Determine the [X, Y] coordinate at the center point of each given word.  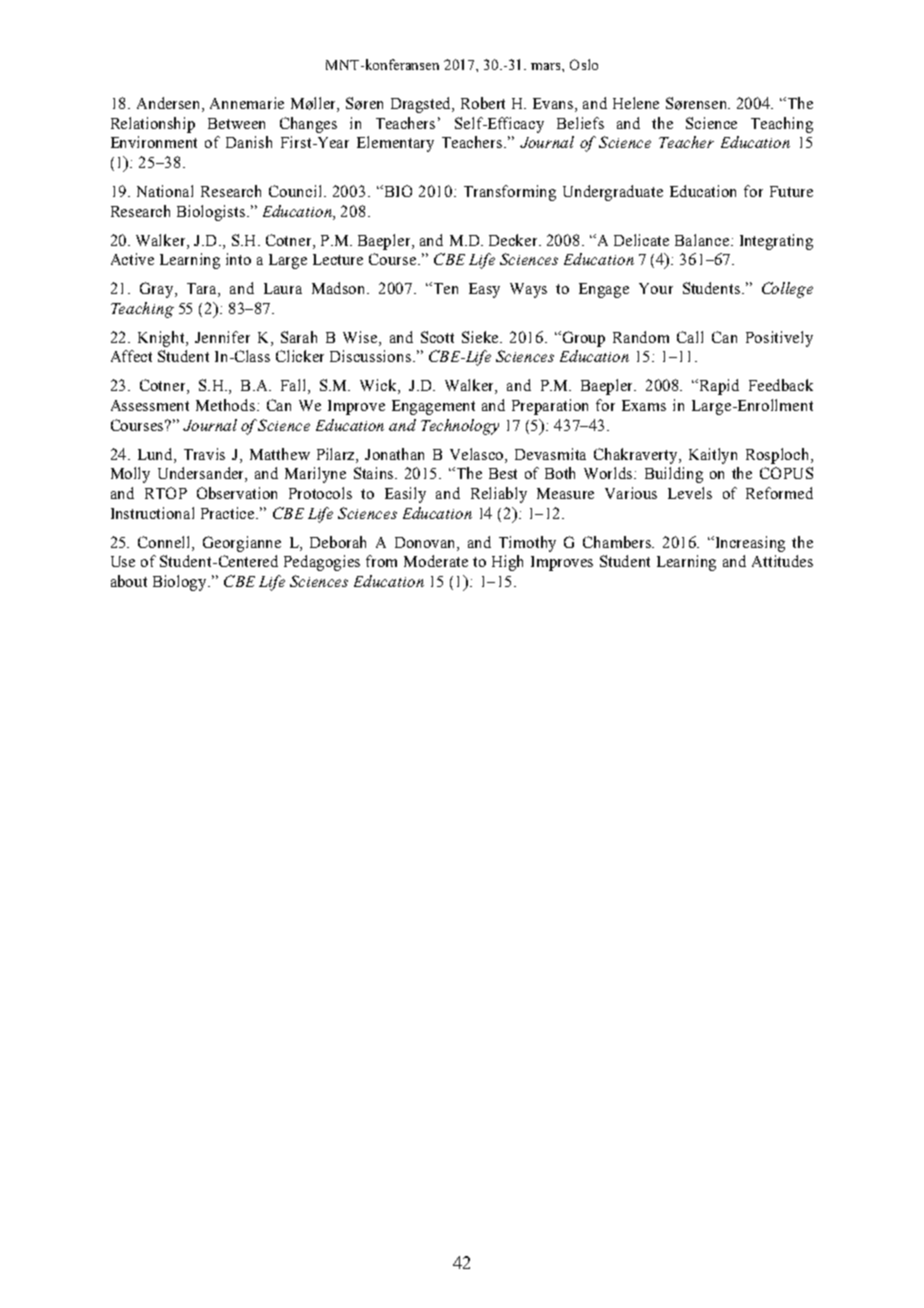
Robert [483, 103]
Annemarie [247, 103]
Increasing [749, 544]
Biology [181, 583]
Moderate [436, 561]
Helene [636, 103]
